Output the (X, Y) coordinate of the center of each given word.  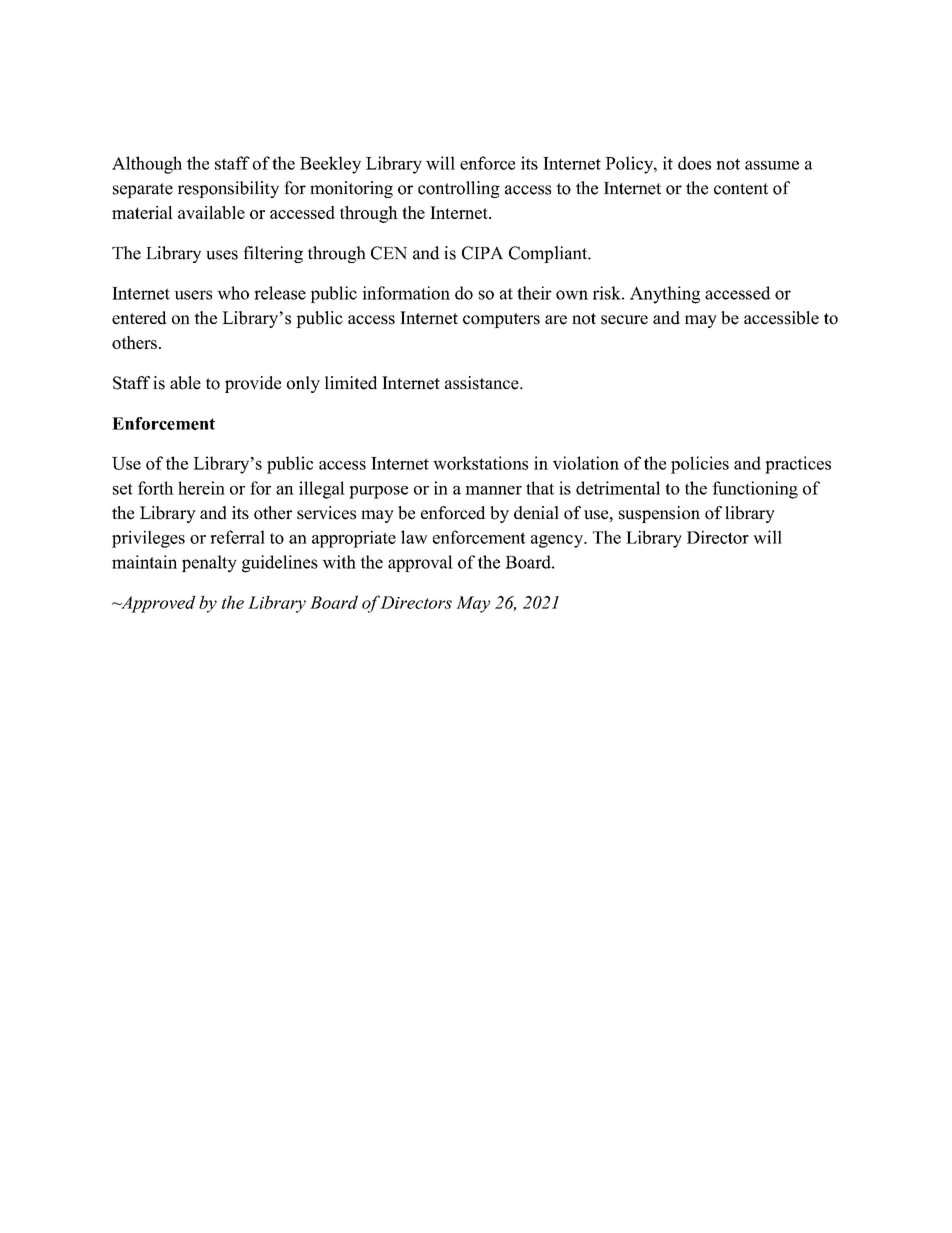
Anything (665, 295)
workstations (480, 463)
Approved (157, 604)
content (741, 189)
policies (700, 465)
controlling (459, 189)
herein (201, 488)
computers (501, 320)
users (193, 295)
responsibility (228, 189)
